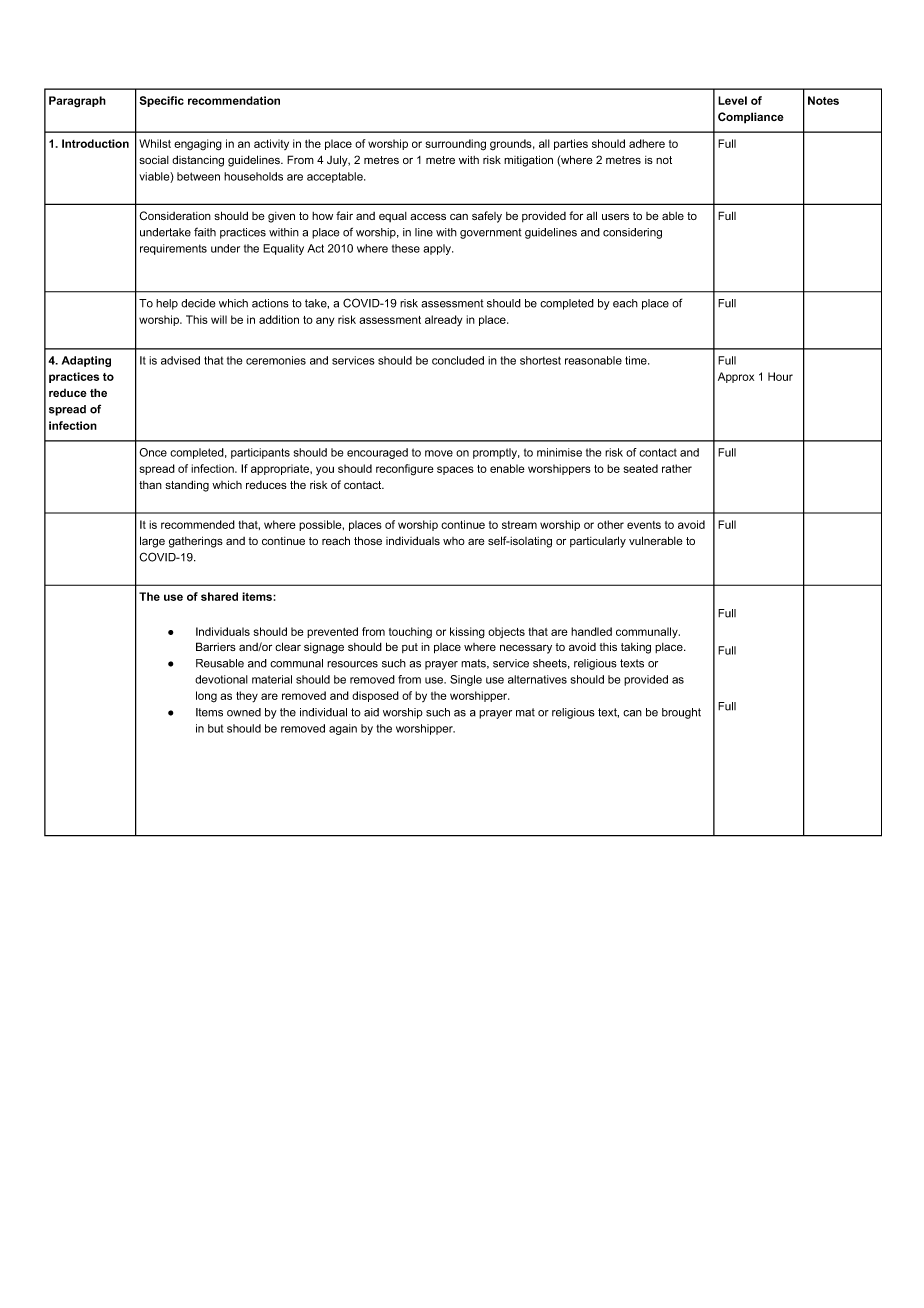  I want to click on Specific, so click(161, 101).
